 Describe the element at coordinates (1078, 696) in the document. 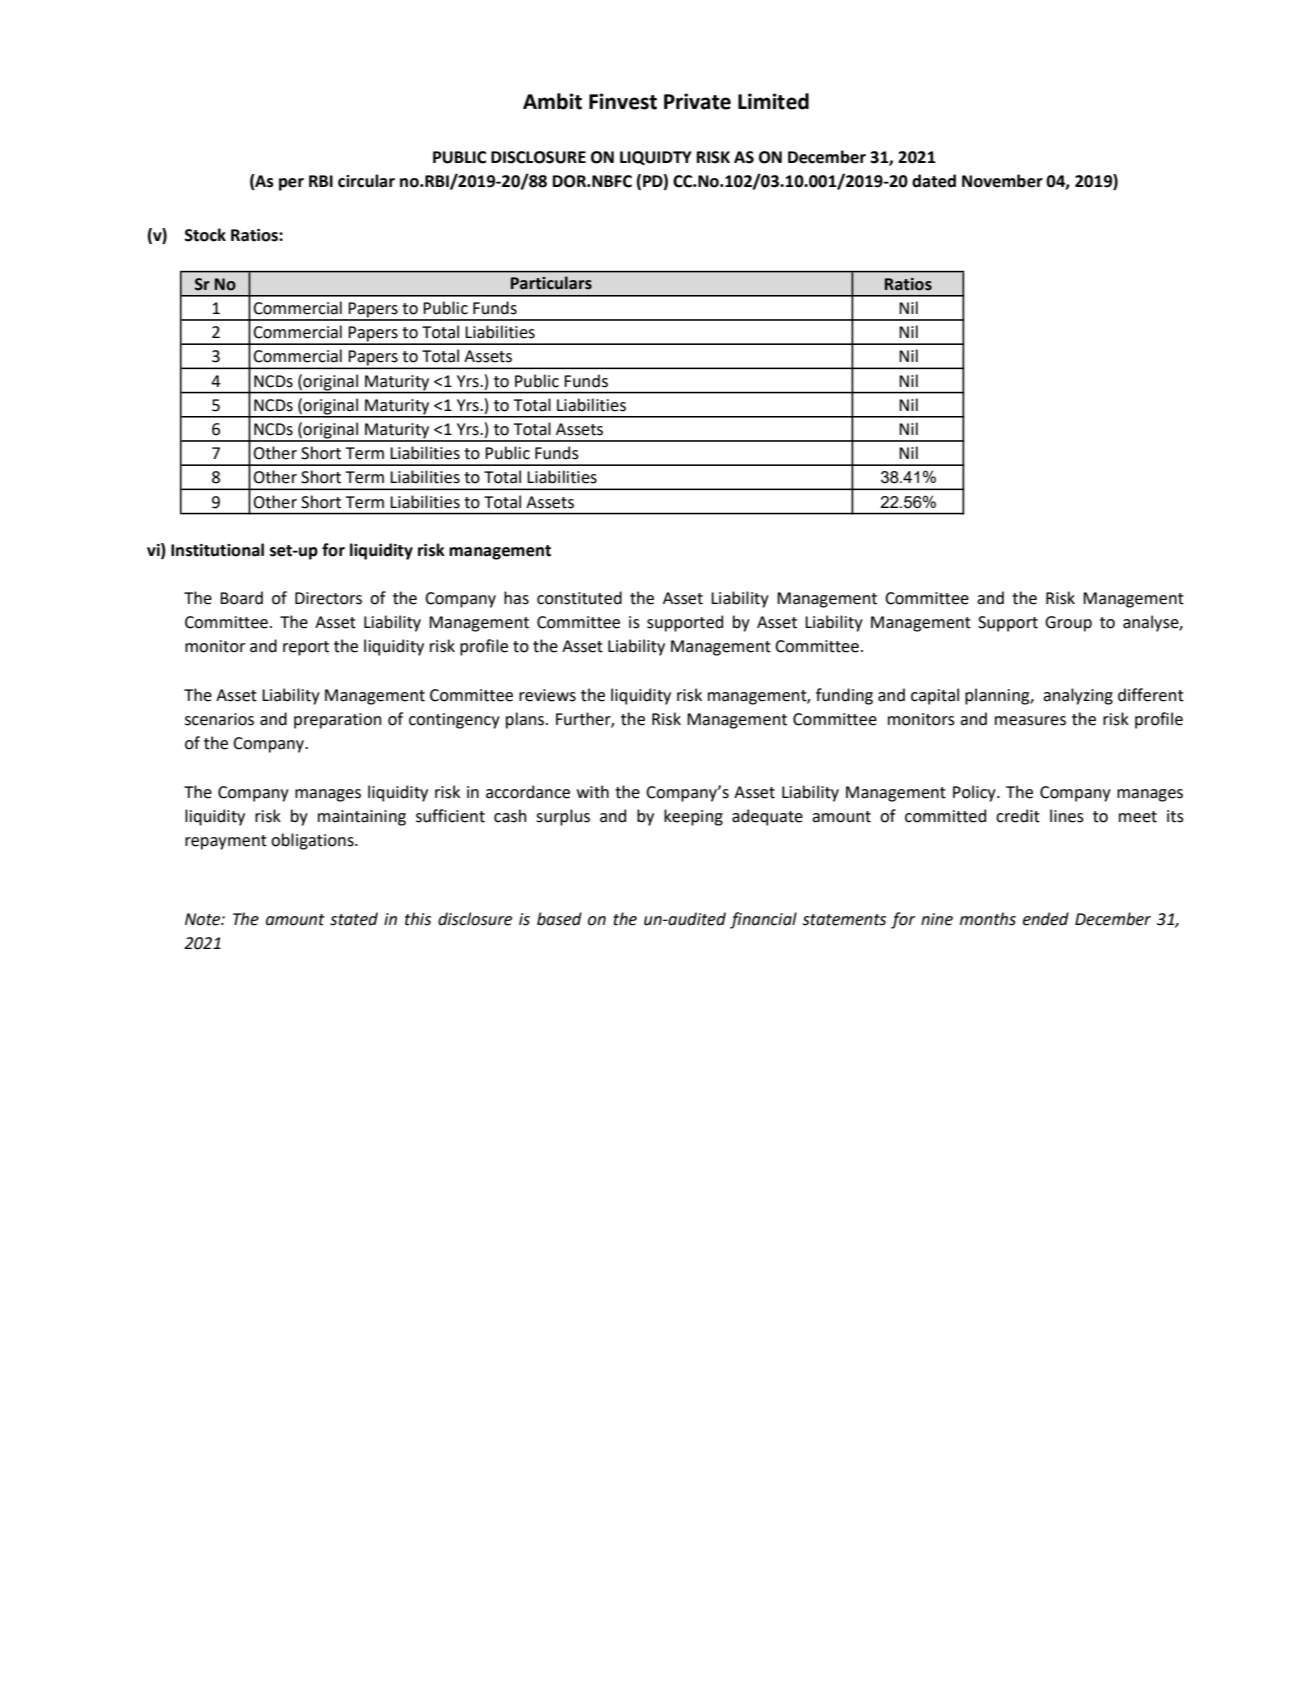

I see `analyzing` at that location.
